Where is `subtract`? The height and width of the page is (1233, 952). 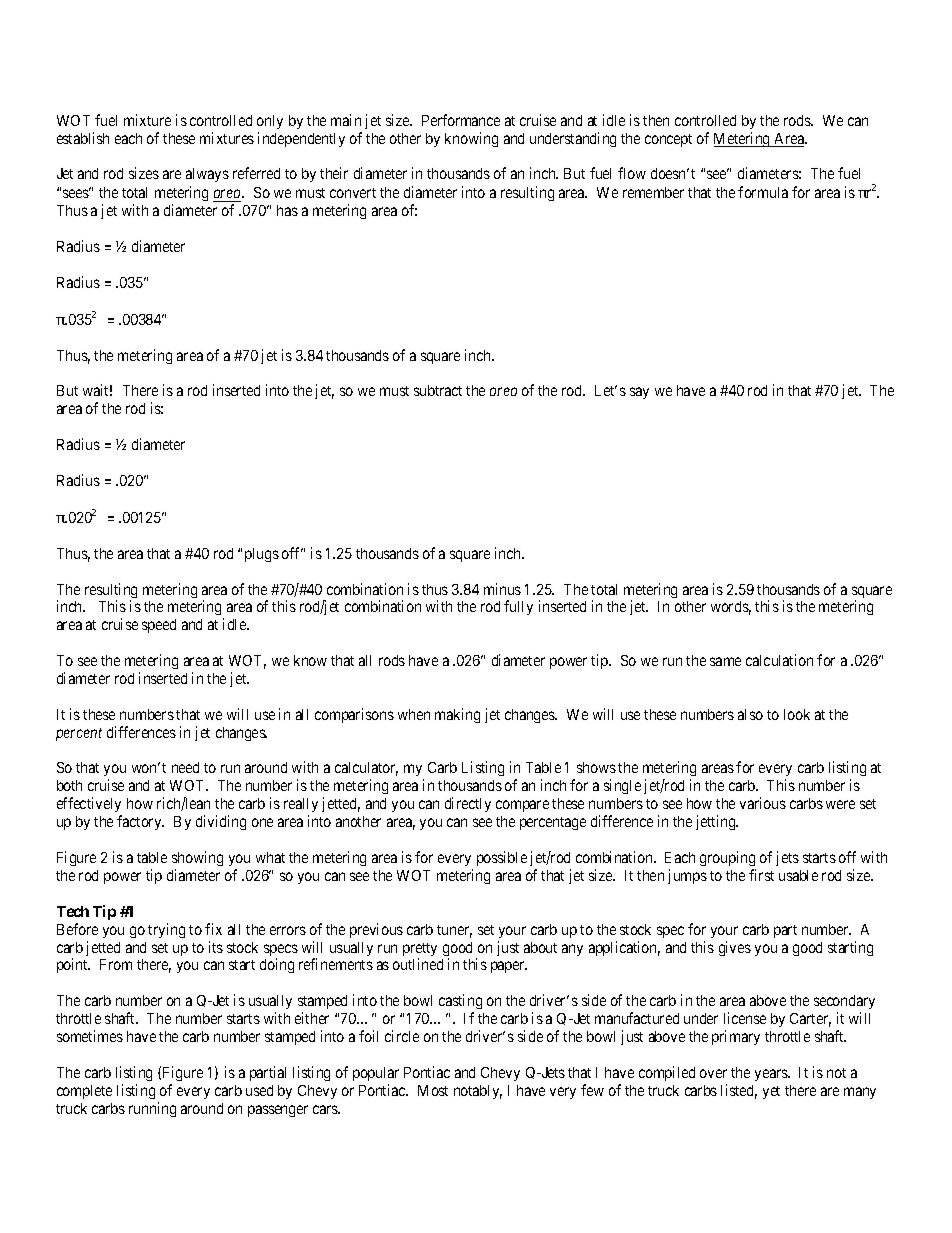 subtract is located at coordinates (438, 390).
